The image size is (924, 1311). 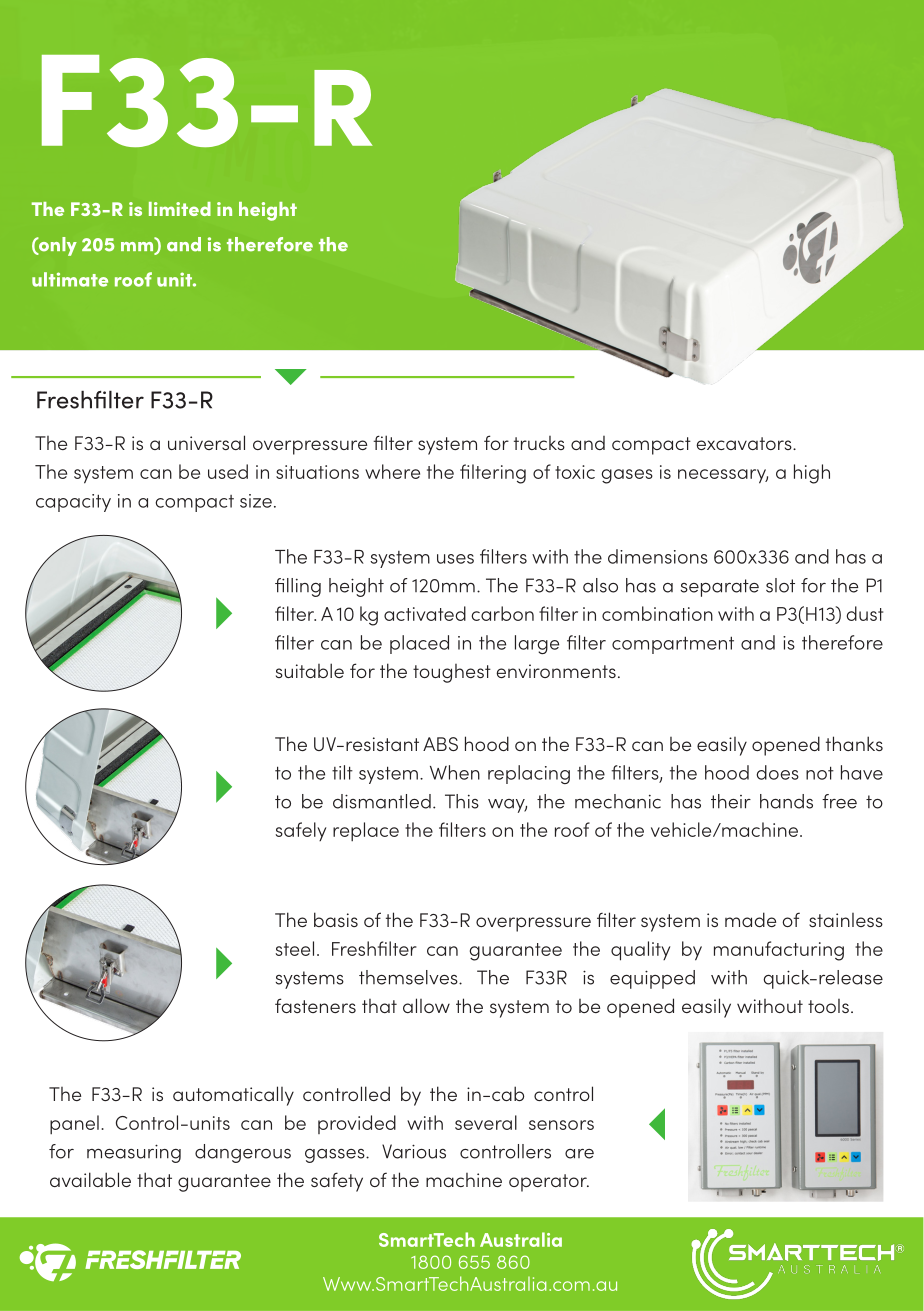 What do you see at coordinates (300, 831) in the screenshot?
I see `safely` at bounding box center [300, 831].
